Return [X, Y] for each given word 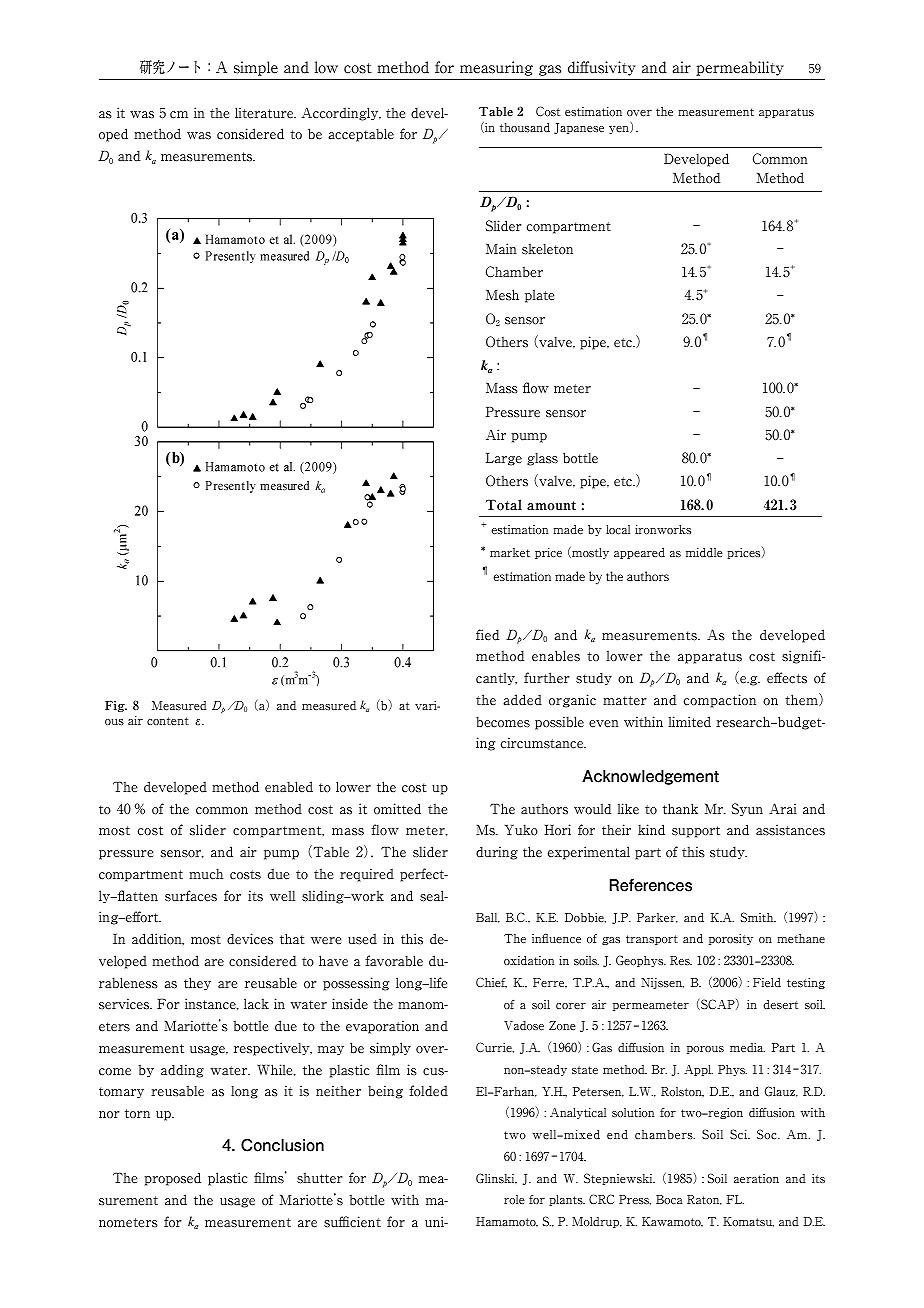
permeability [740, 68]
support [696, 832]
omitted [397, 809]
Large [504, 459]
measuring [496, 68]
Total [504, 505]
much [206, 874]
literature [265, 113]
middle [704, 552]
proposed [173, 1179]
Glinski [496, 1178]
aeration [756, 1179]
